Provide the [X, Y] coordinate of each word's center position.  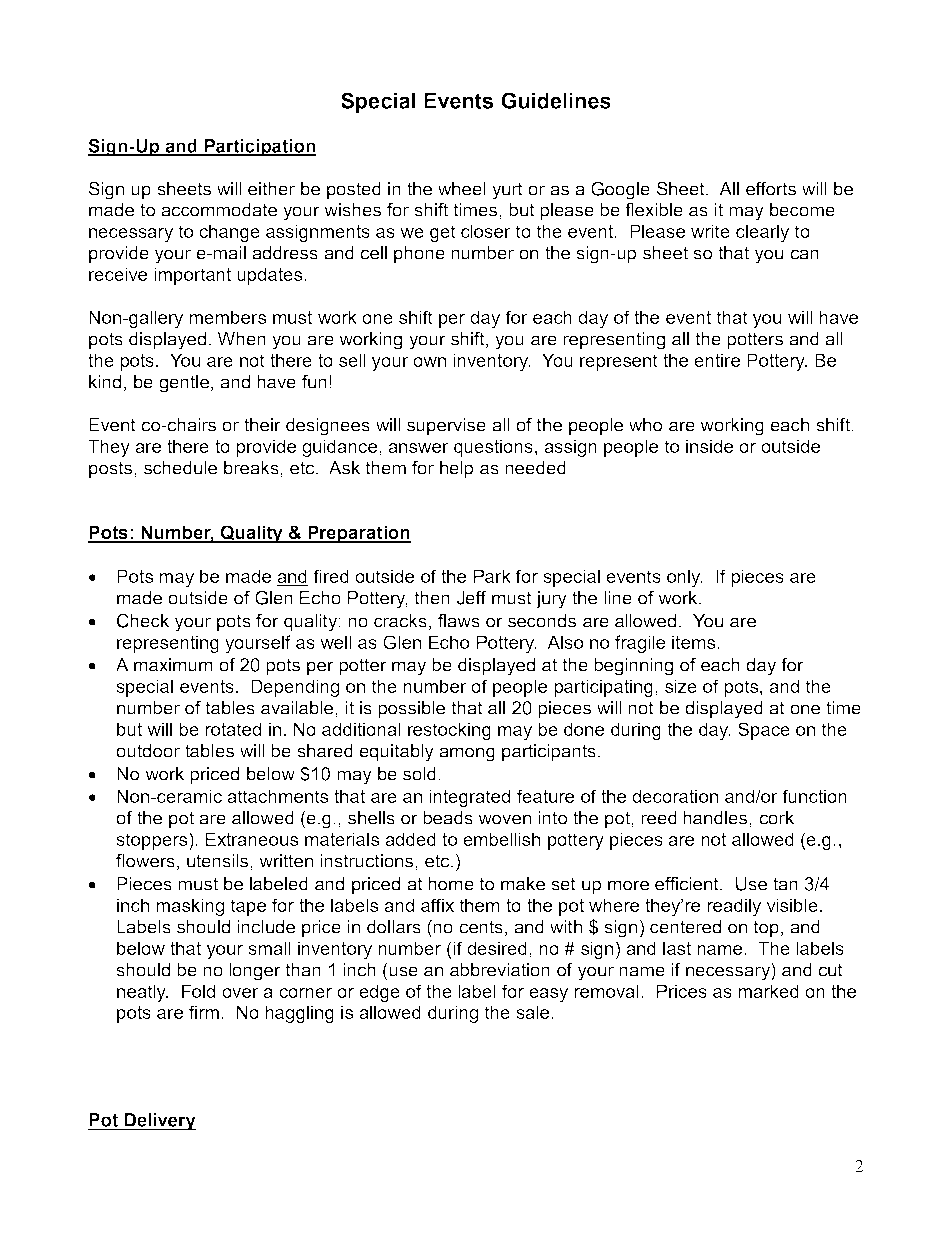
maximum [173, 665]
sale [534, 1012]
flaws [459, 621]
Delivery [159, 1122]
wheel [462, 189]
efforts [771, 189]
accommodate [219, 210]
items [695, 642]
